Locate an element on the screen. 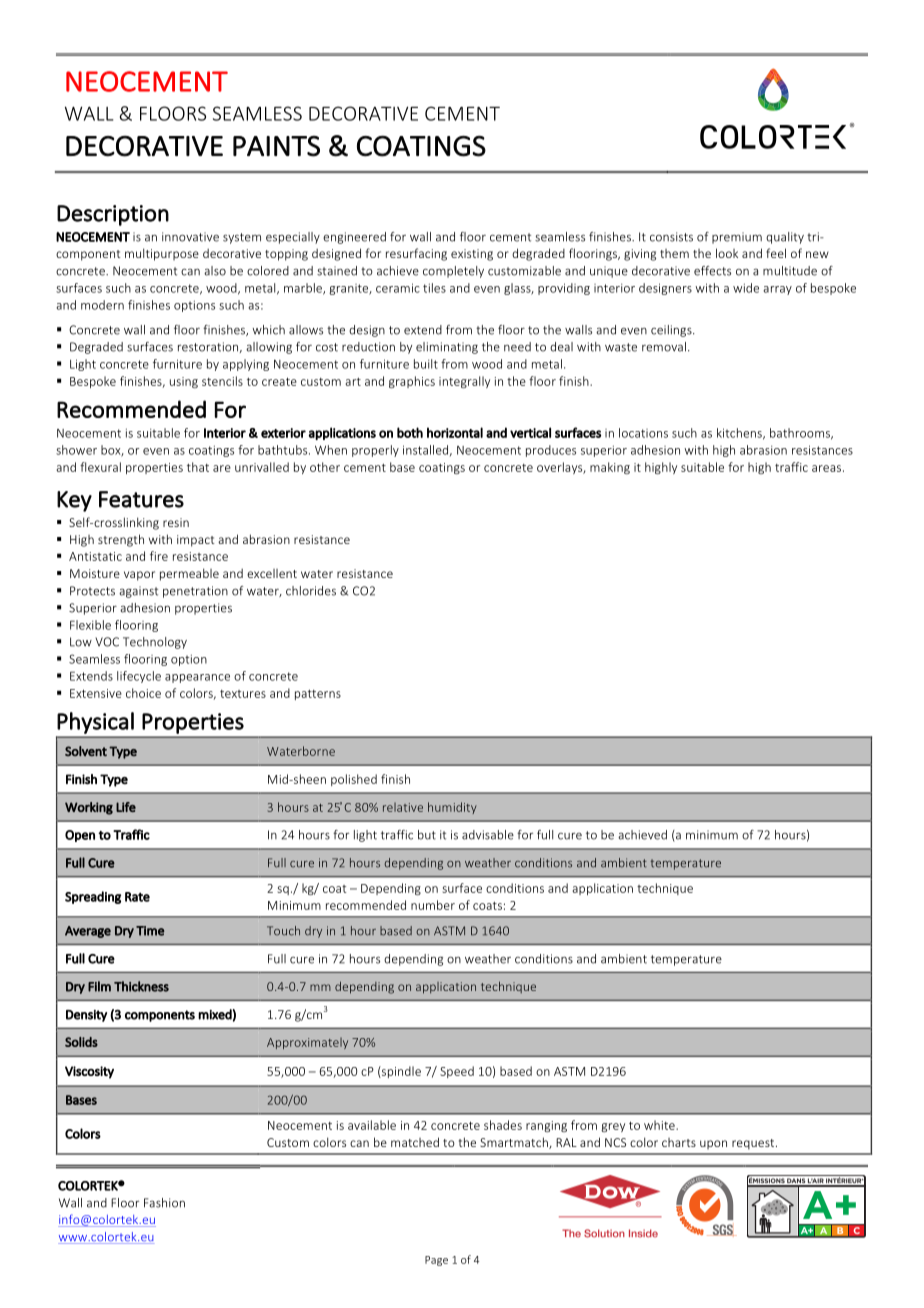 This screenshot has width=924, height=1308. properly is located at coordinates (375, 451).
